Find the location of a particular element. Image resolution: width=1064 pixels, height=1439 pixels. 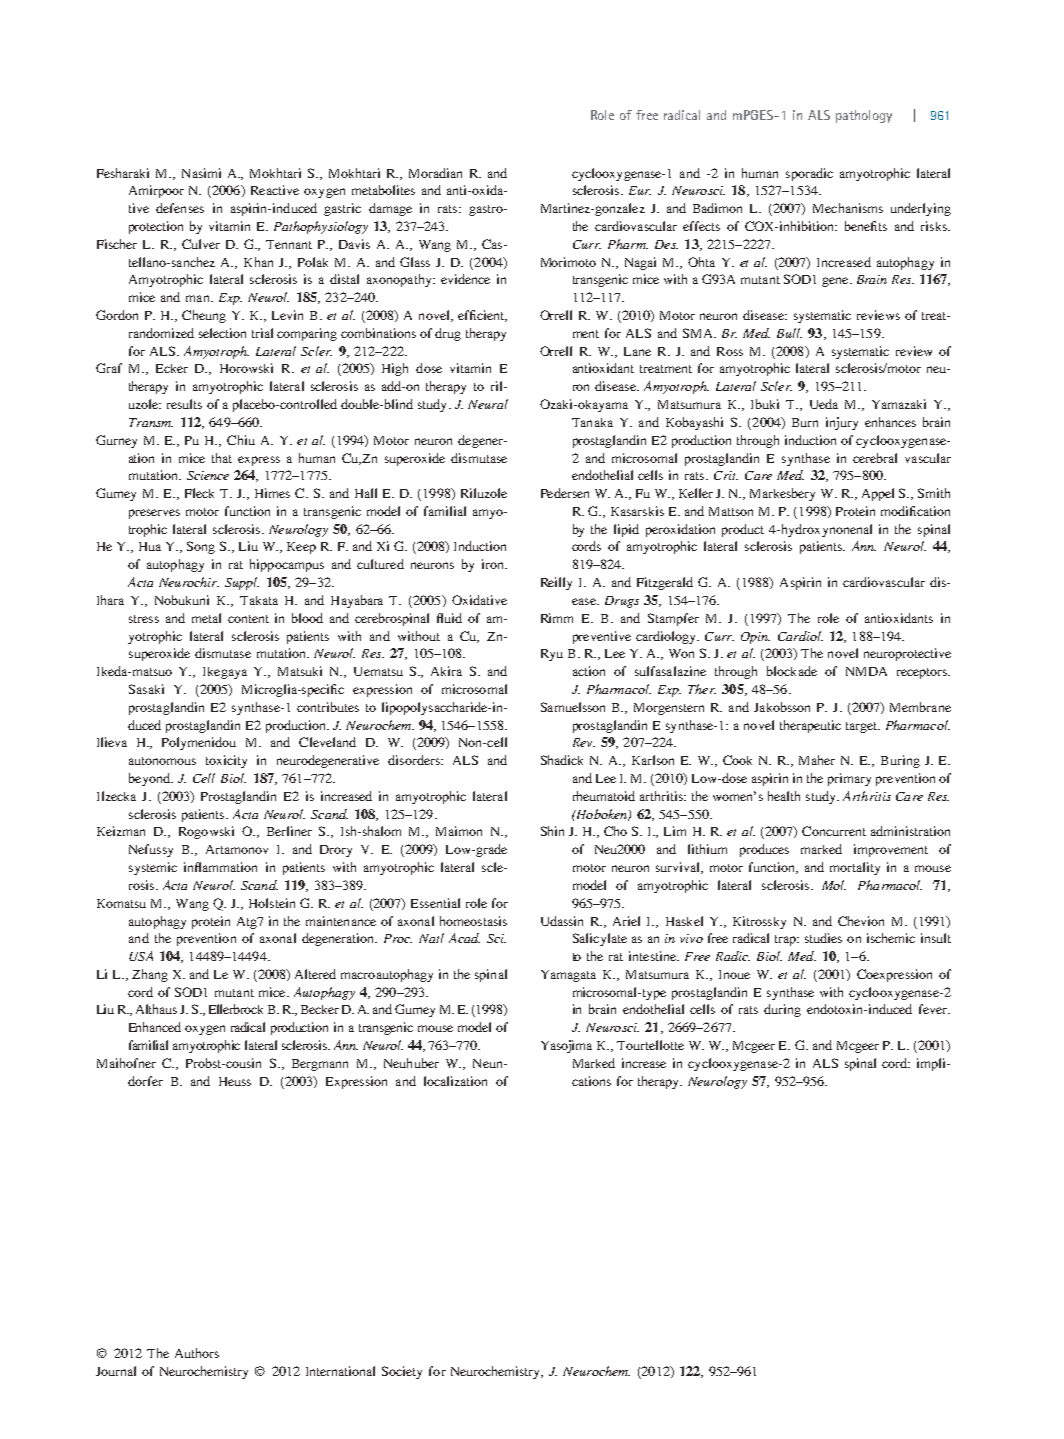

Chiu is located at coordinates (241, 440).
